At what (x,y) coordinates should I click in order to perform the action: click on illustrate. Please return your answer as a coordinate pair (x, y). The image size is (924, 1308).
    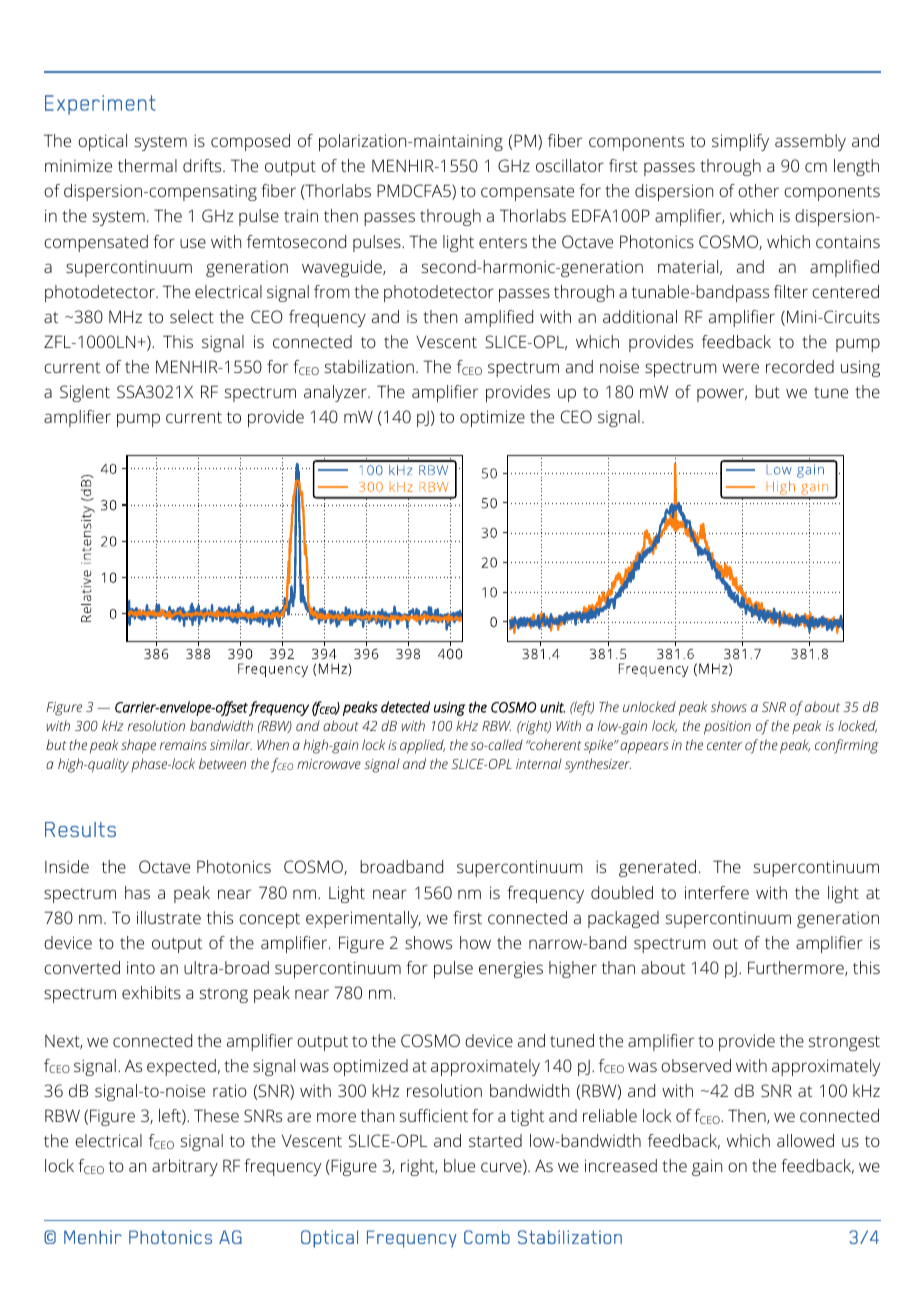
    Looking at the image, I should click on (169, 917).
